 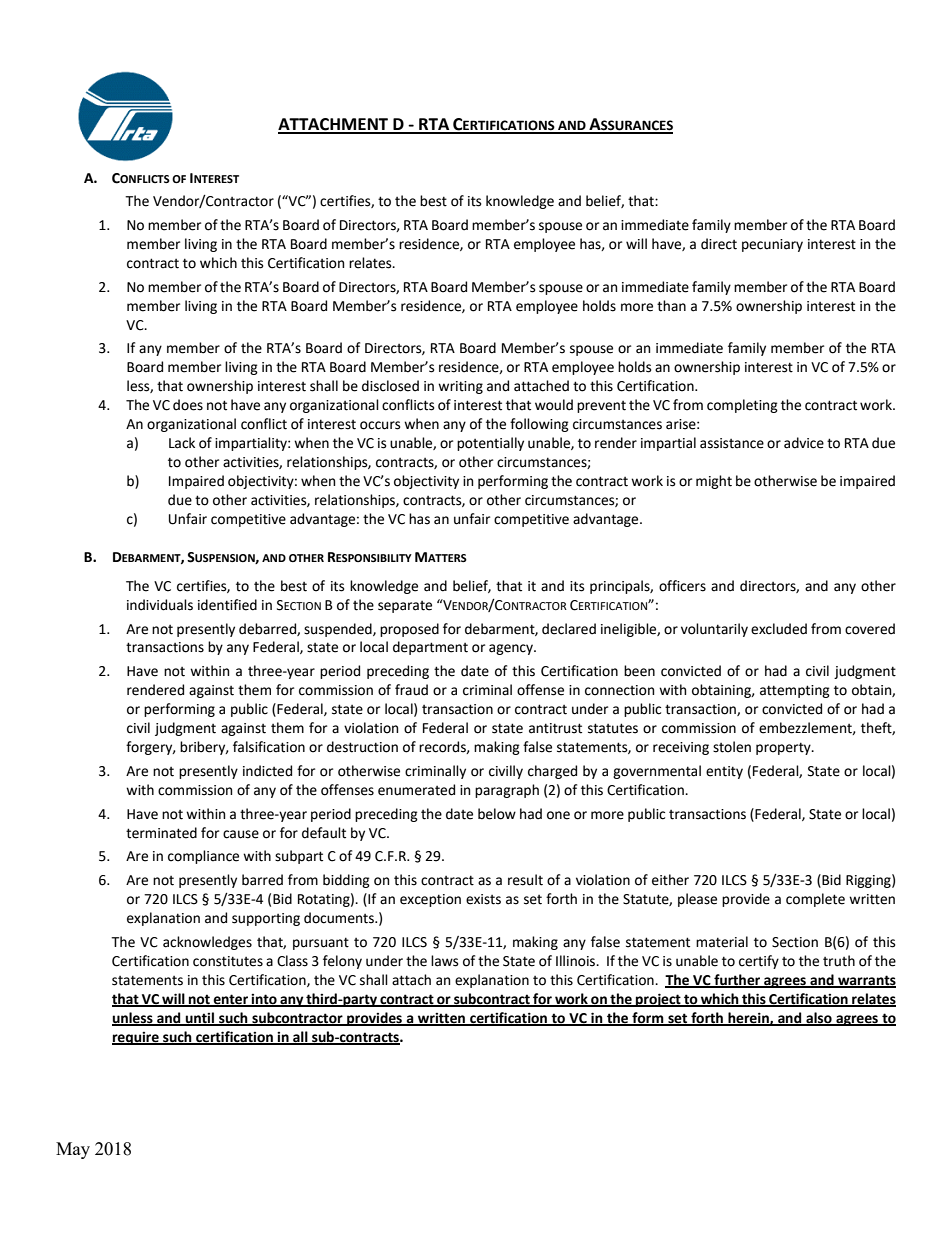 What do you see at coordinates (411, 690) in the screenshot?
I see `fraud` at bounding box center [411, 690].
